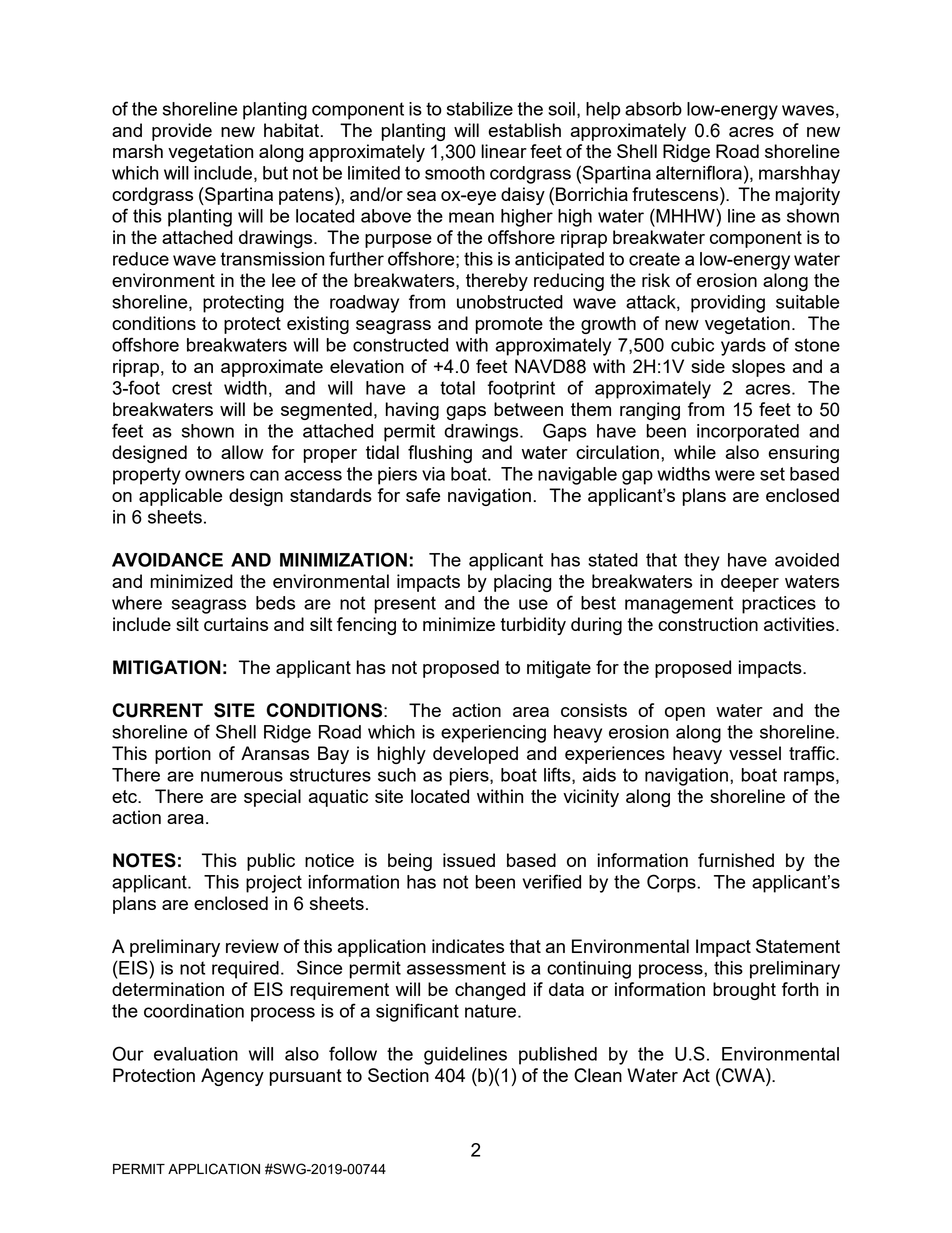 This screenshot has height=1233, width=952. What do you see at coordinates (183, 755) in the screenshot?
I see `portion` at bounding box center [183, 755].
